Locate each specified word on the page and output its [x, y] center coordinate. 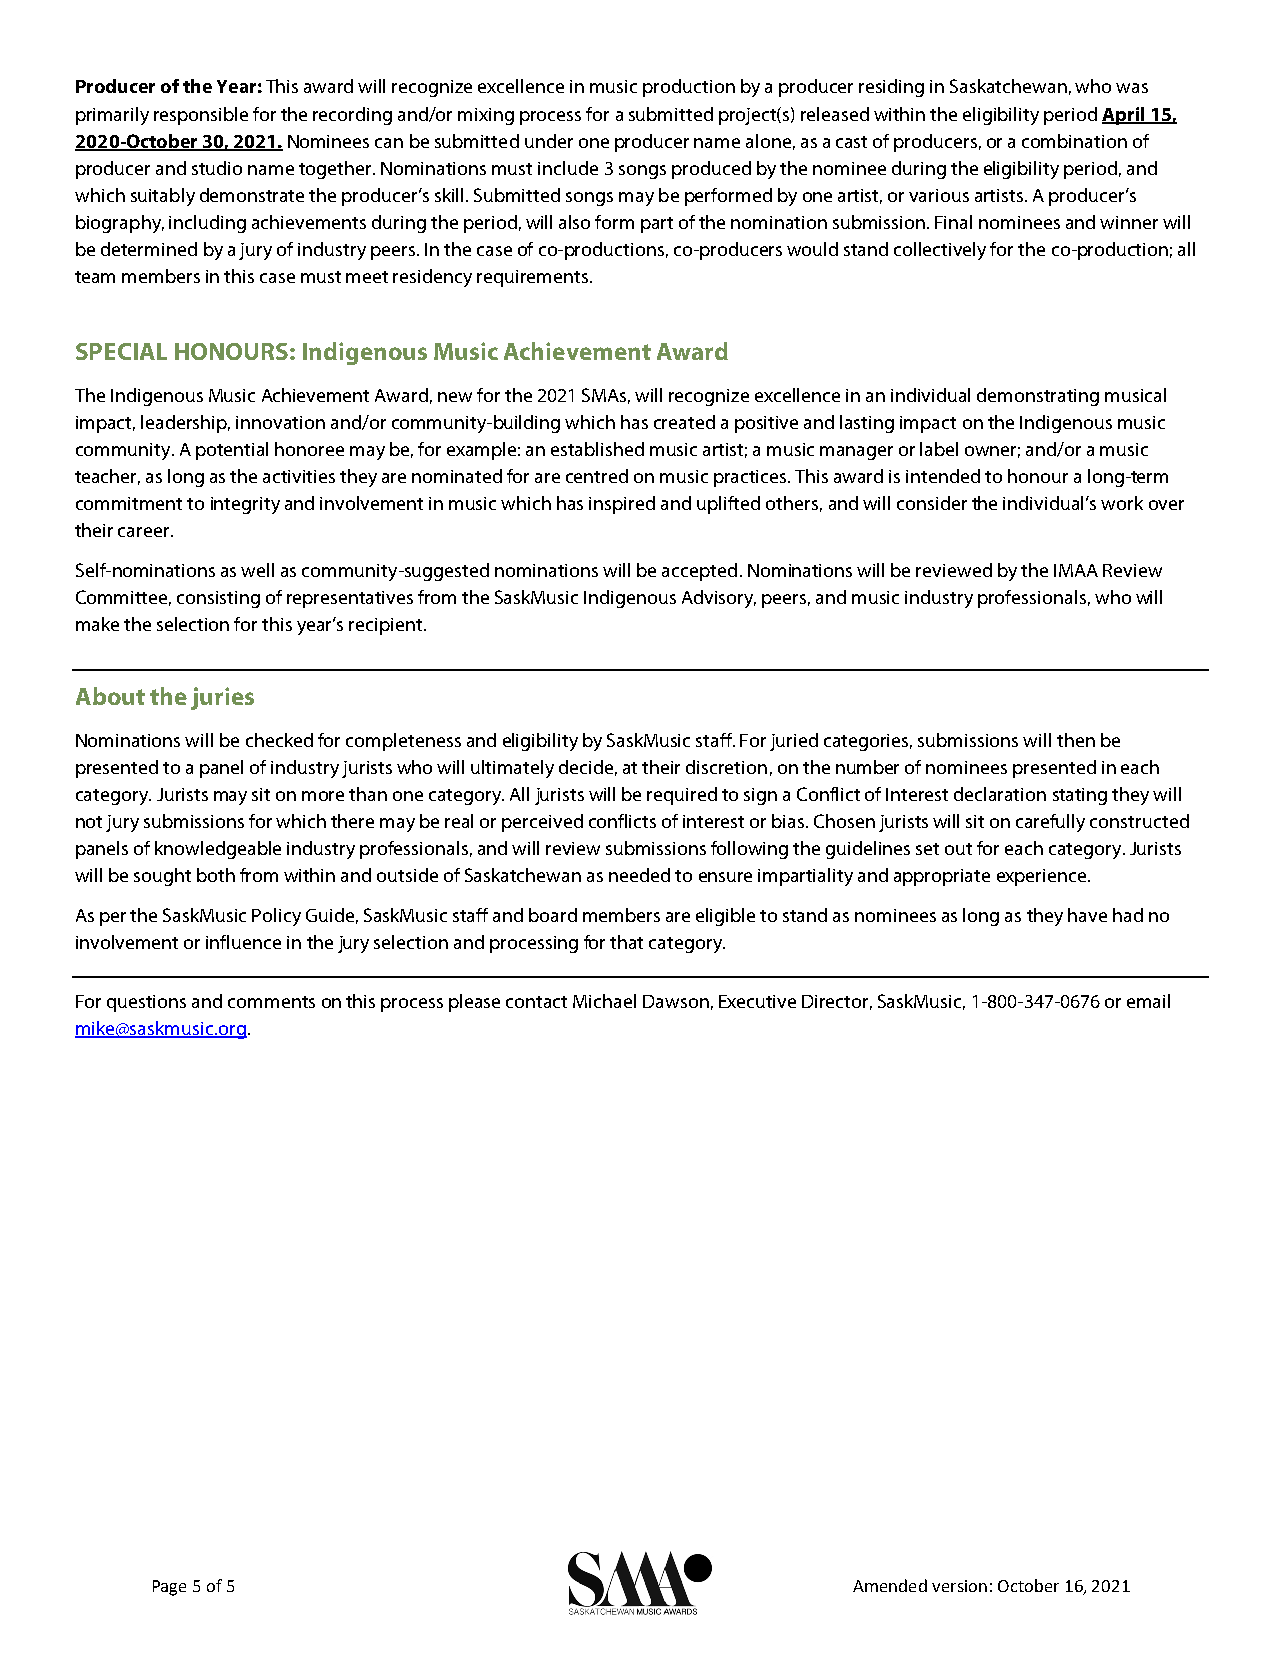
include [568, 168]
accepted [699, 572]
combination [1074, 141]
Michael [604, 1001]
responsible [201, 116]
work [1122, 503]
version [959, 1586]
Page [169, 1588]
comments [271, 1002]
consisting [218, 599]
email [1148, 1001]
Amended [890, 1585]
